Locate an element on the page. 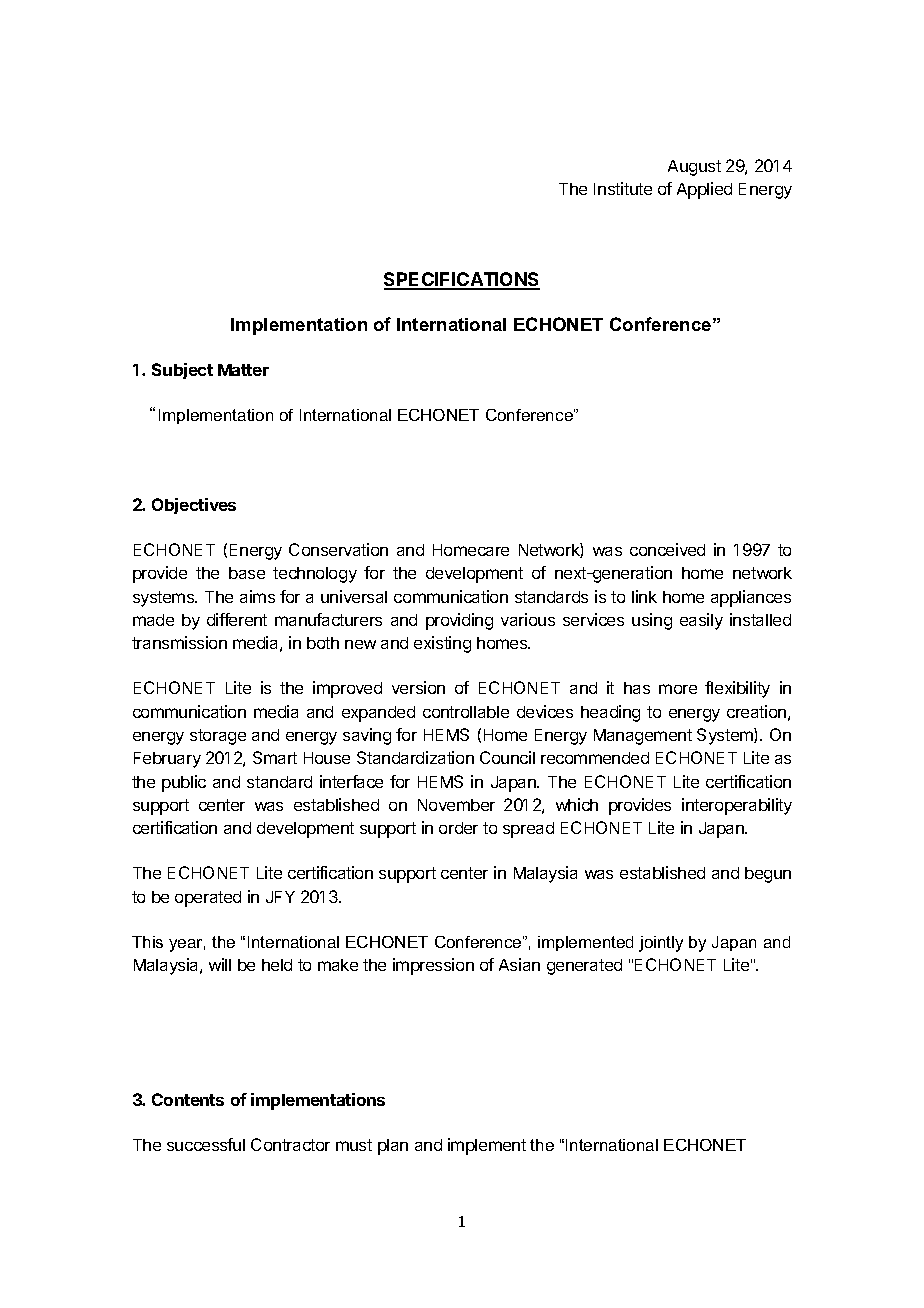 Image resolution: width=924 pixels, height=1308 pixels. Applied is located at coordinates (704, 190).
